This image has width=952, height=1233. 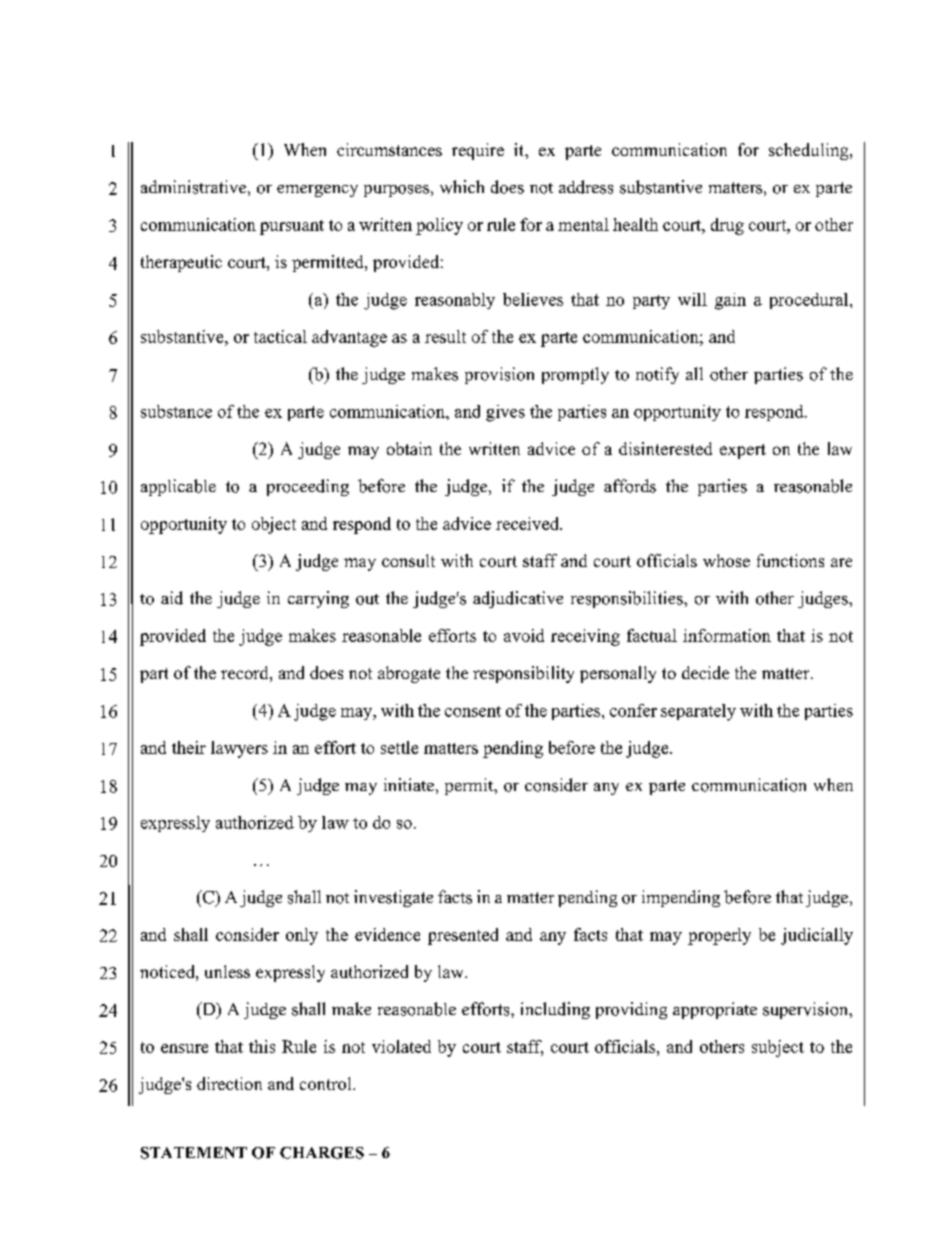 I want to click on which, so click(x=462, y=187).
